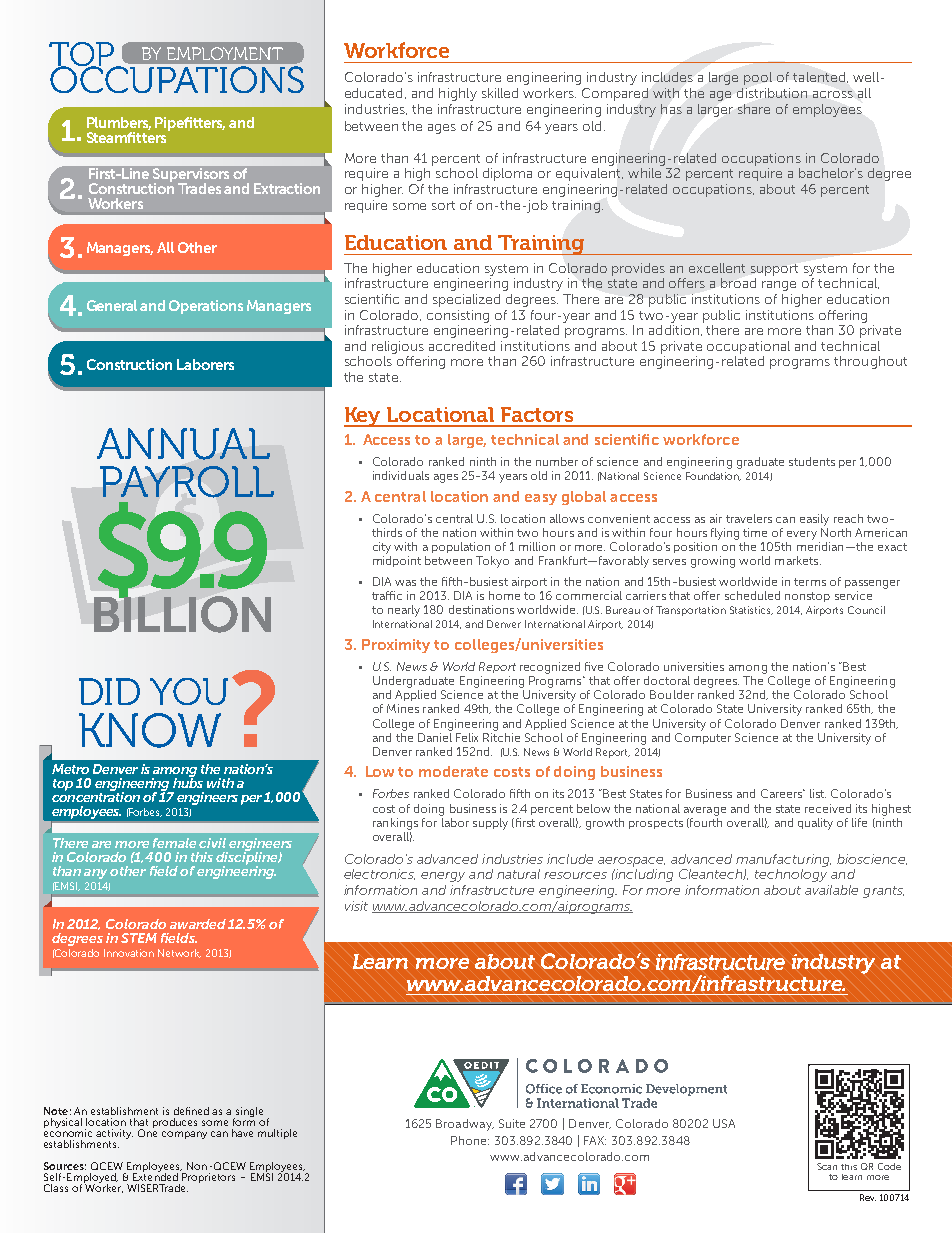  What do you see at coordinates (504, 595) in the image?
I see `home` at bounding box center [504, 595].
